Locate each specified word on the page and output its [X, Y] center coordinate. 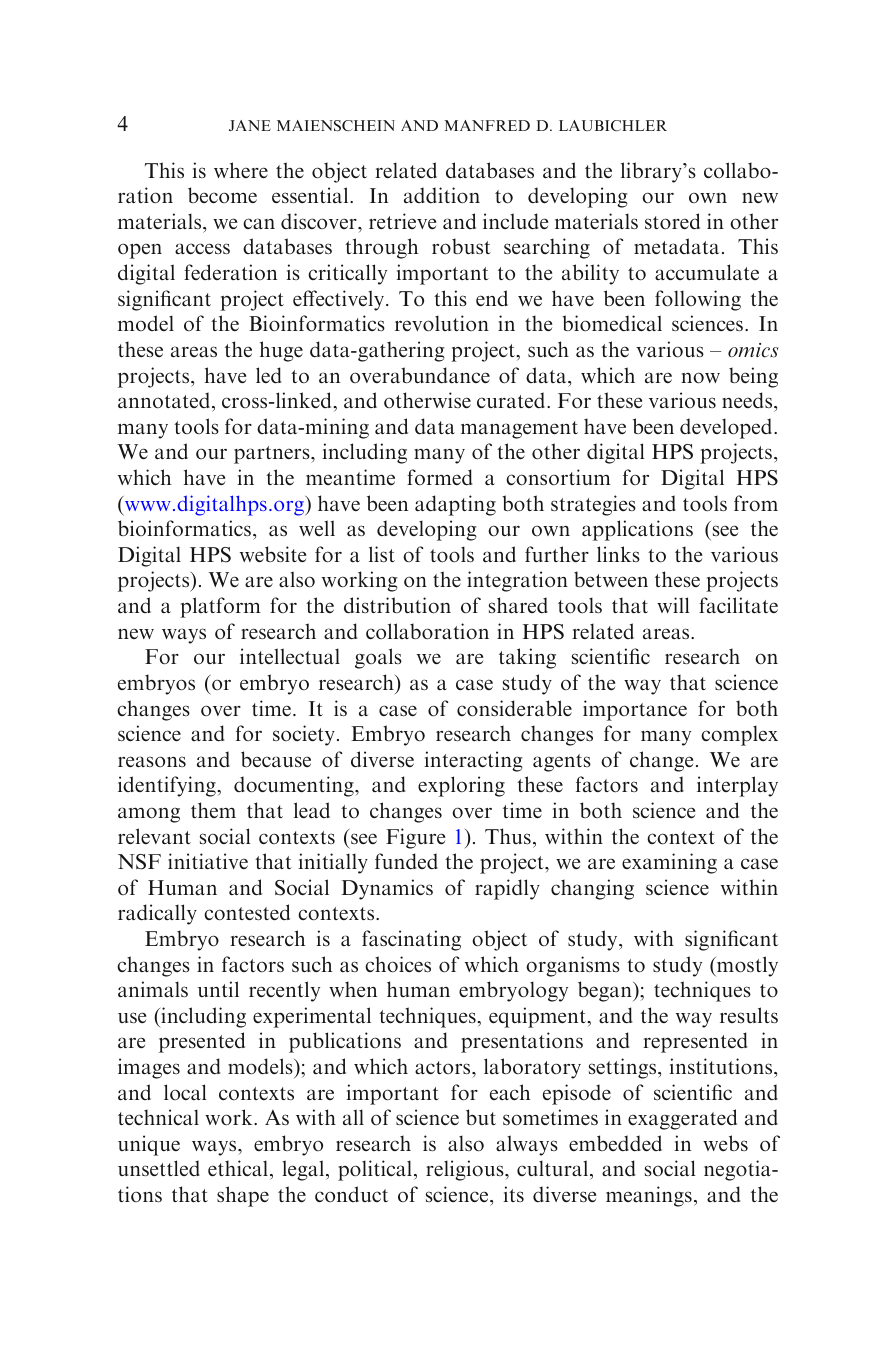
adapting [455, 505]
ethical [239, 1170]
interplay [737, 786]
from [756, 503]
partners [273, 455]
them [213, 810]
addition [442, 195]
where [241, 170]
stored [672, 221]
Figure [415, 838]
